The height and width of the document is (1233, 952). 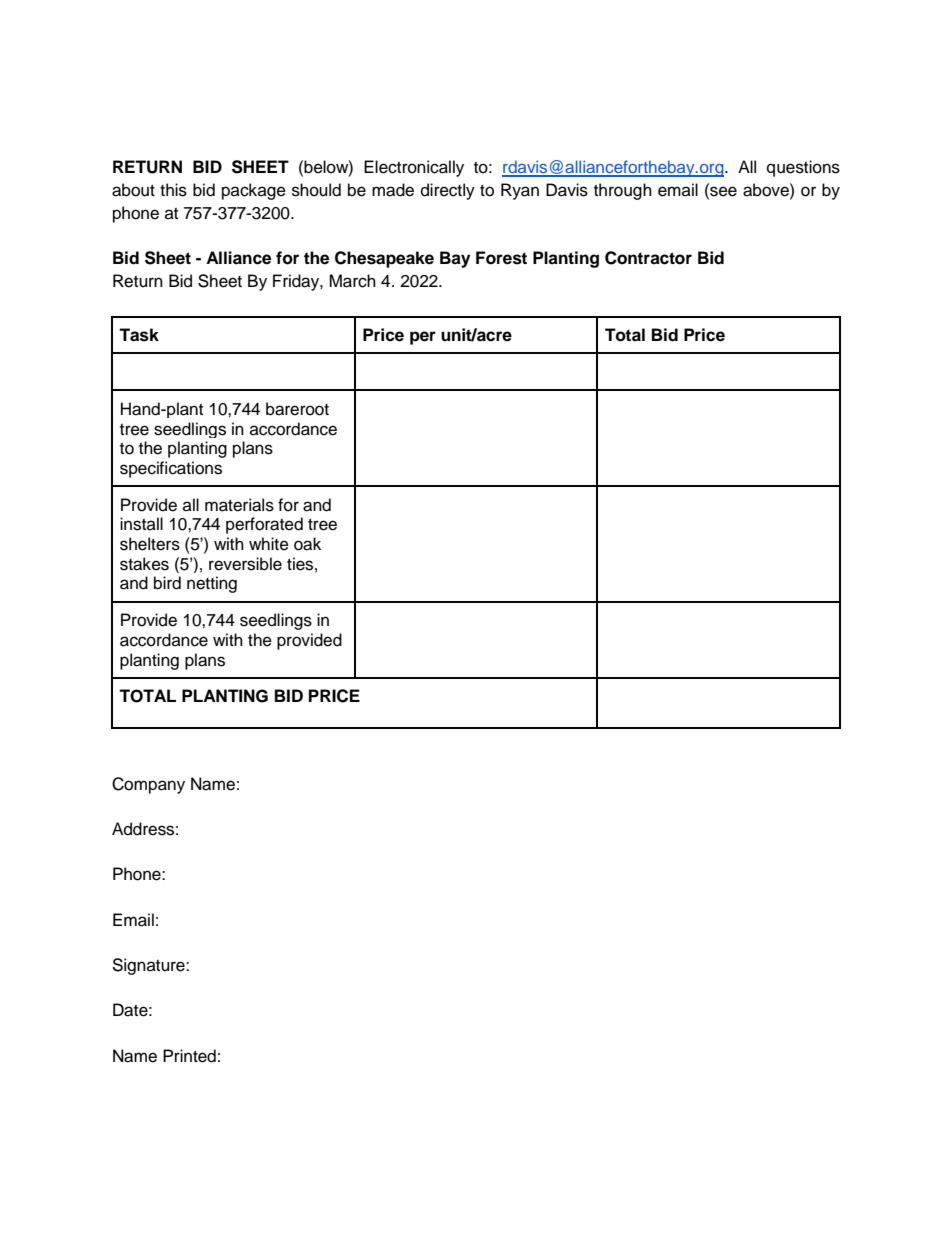 What do you see at coordinates (171, 469) in the document?
I see `specifications` at bounding box center [171, 469].
